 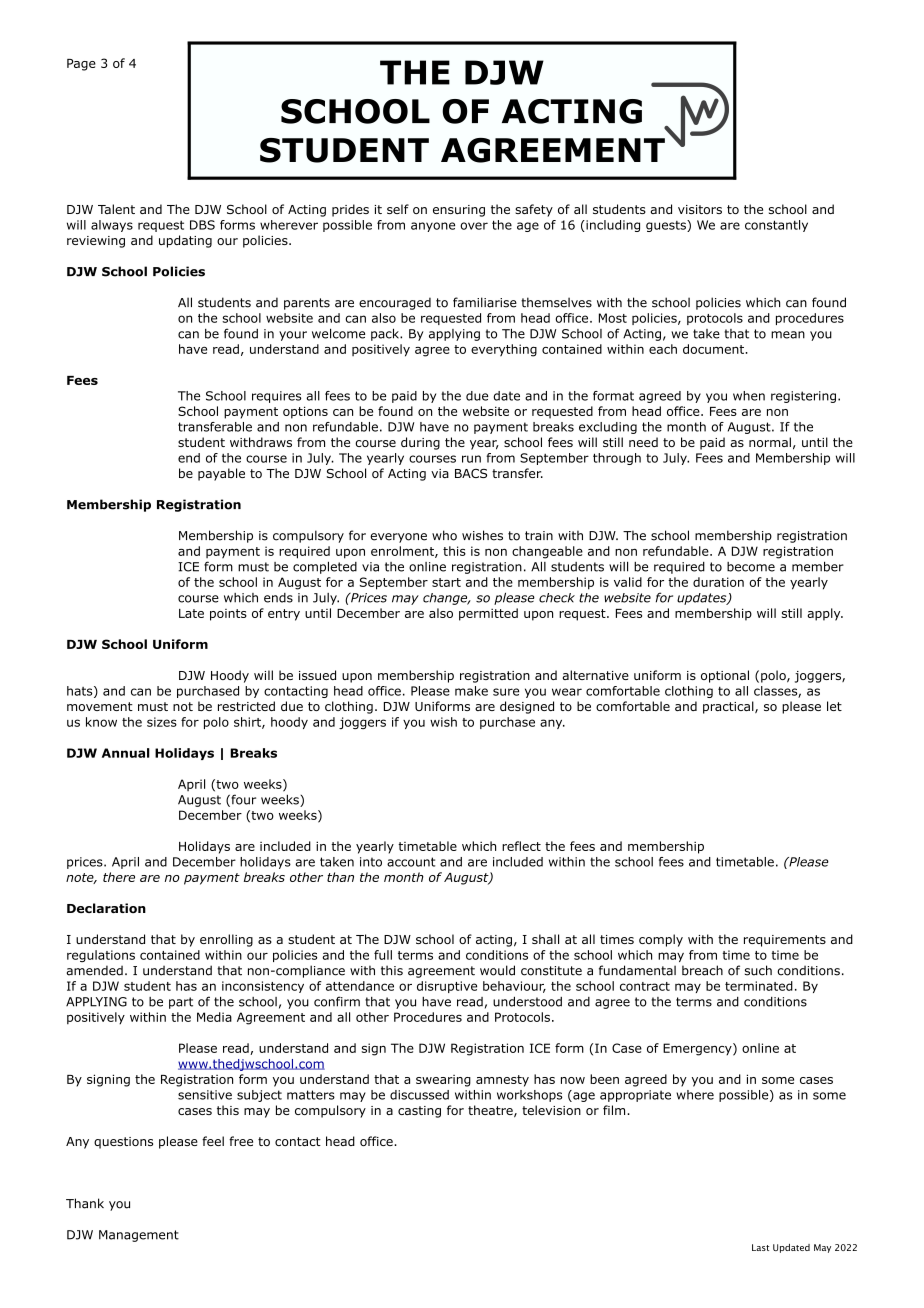 What do you see at coordinates (700, 209) in the screenshot?
I see `visitors` at bounding box center [700, 209].
